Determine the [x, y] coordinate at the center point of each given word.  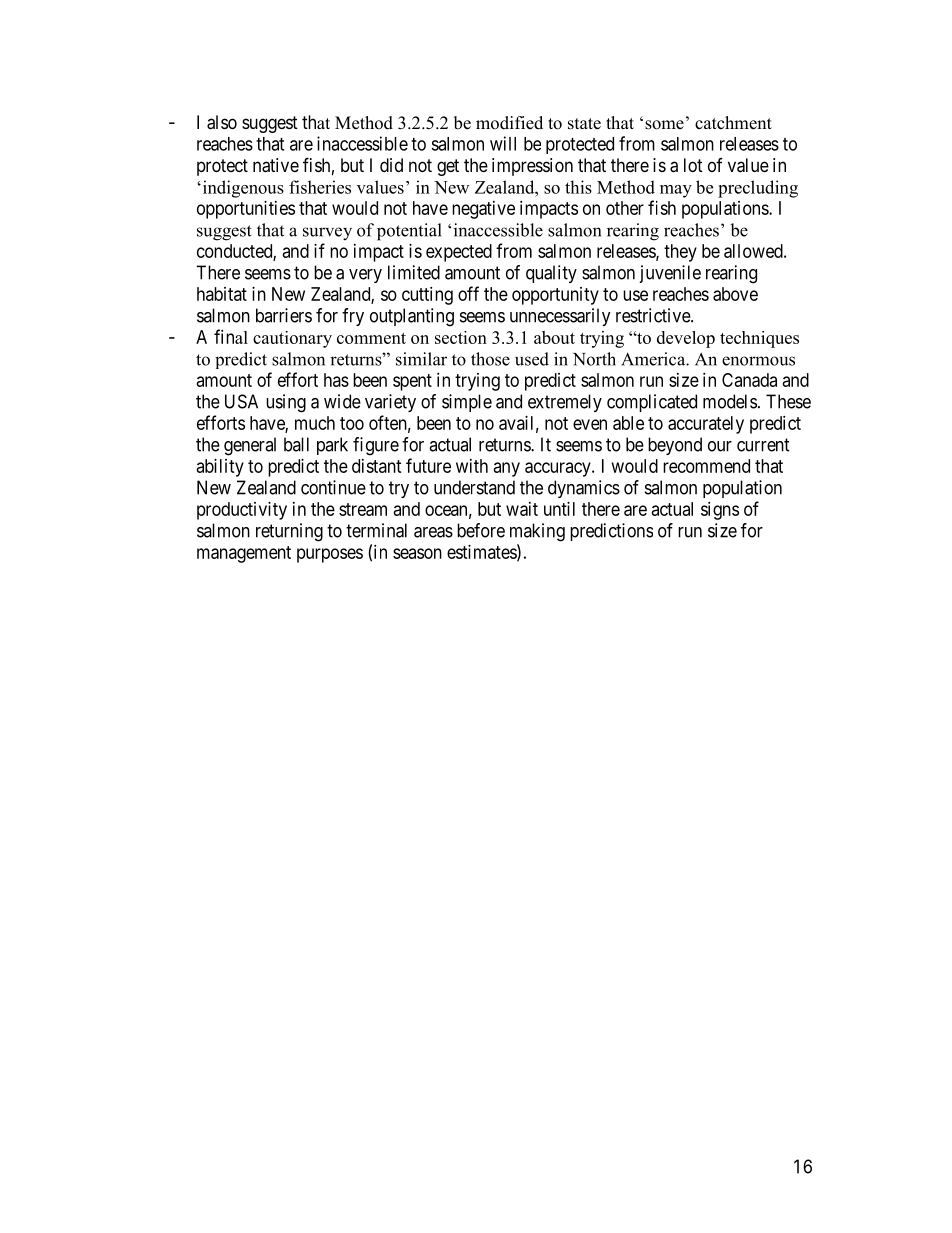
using [286, 403]
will [503, 143]
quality [551, 274]
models [730, 401]
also [222, 122]
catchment [733, 123]
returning [289, 532]
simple [467, 403]
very [365, 276]
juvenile [670, 274]
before [481, 530]
